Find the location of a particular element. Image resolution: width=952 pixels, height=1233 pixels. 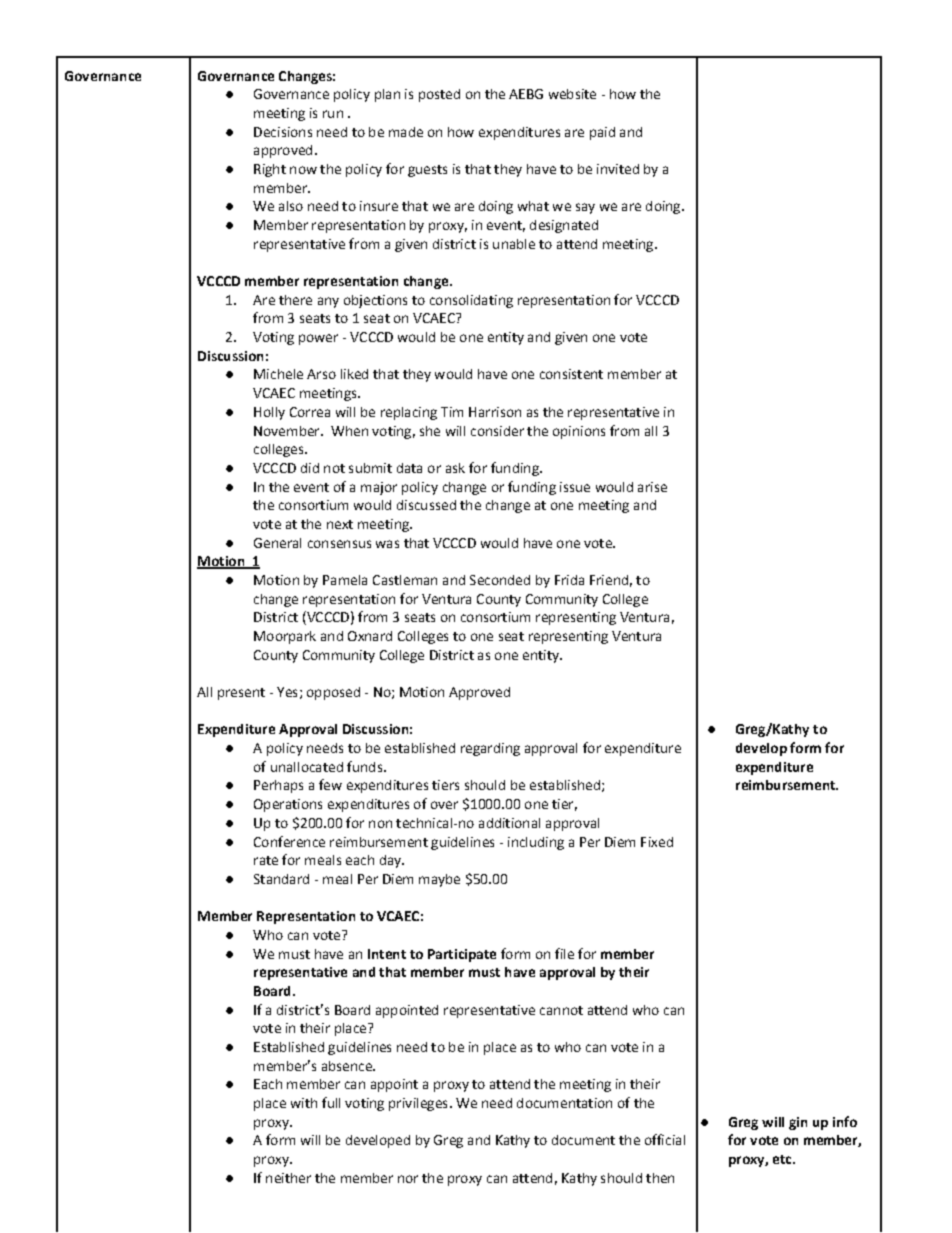

etc is located at coordinates (783, 1159).
